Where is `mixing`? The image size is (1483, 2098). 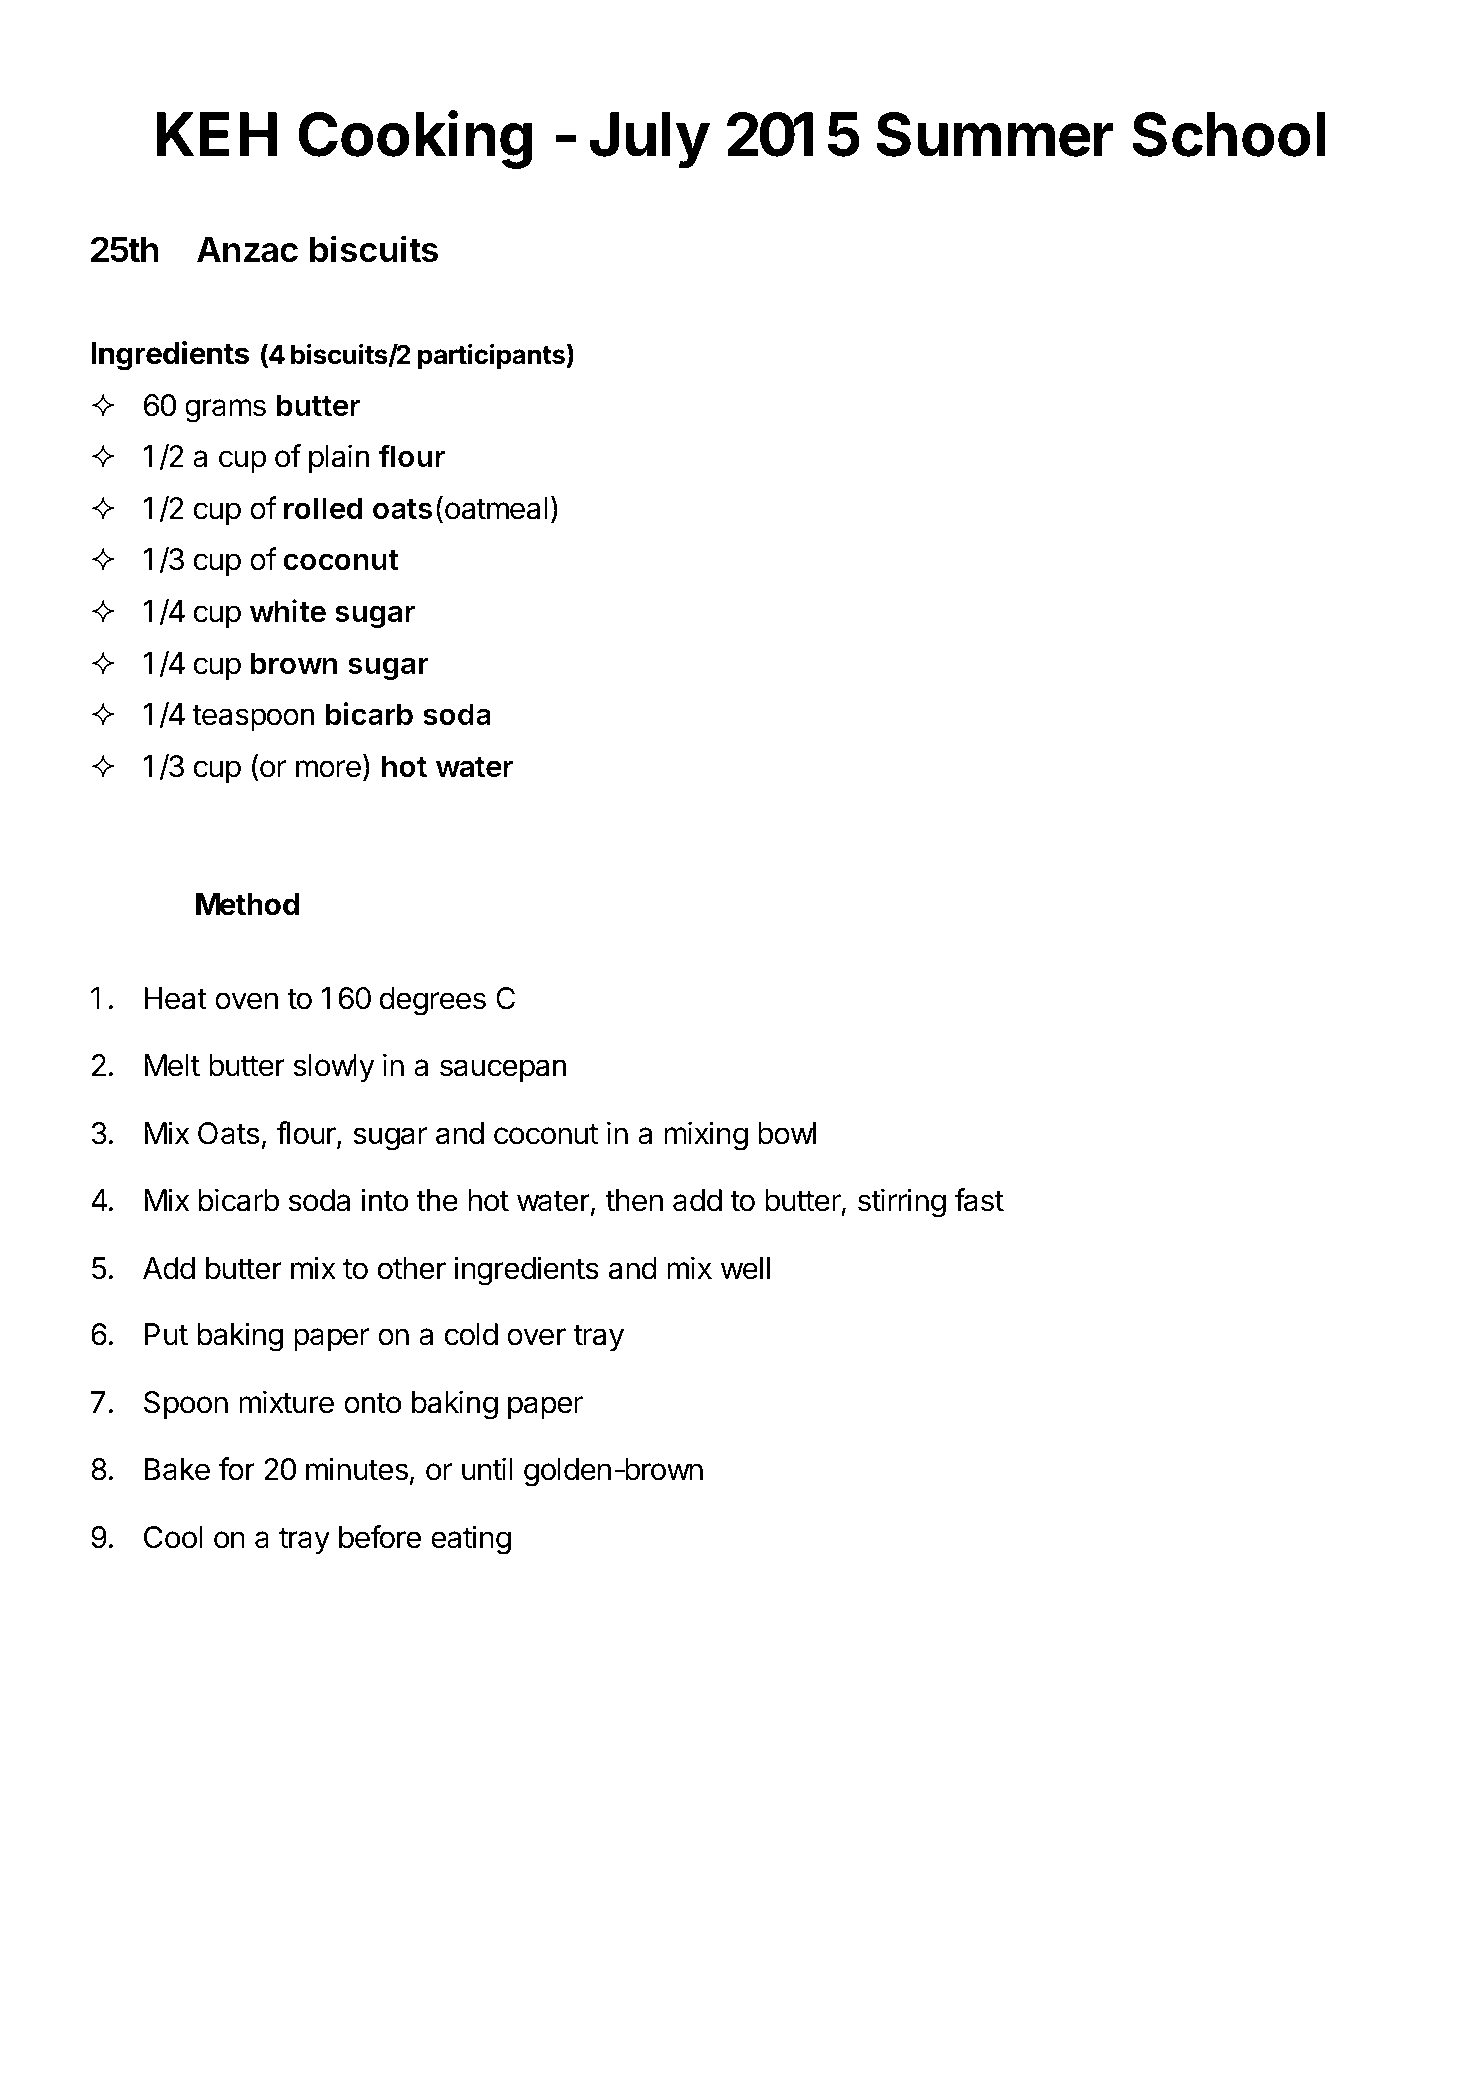
mixing is located at coordinates (706, 1136).
